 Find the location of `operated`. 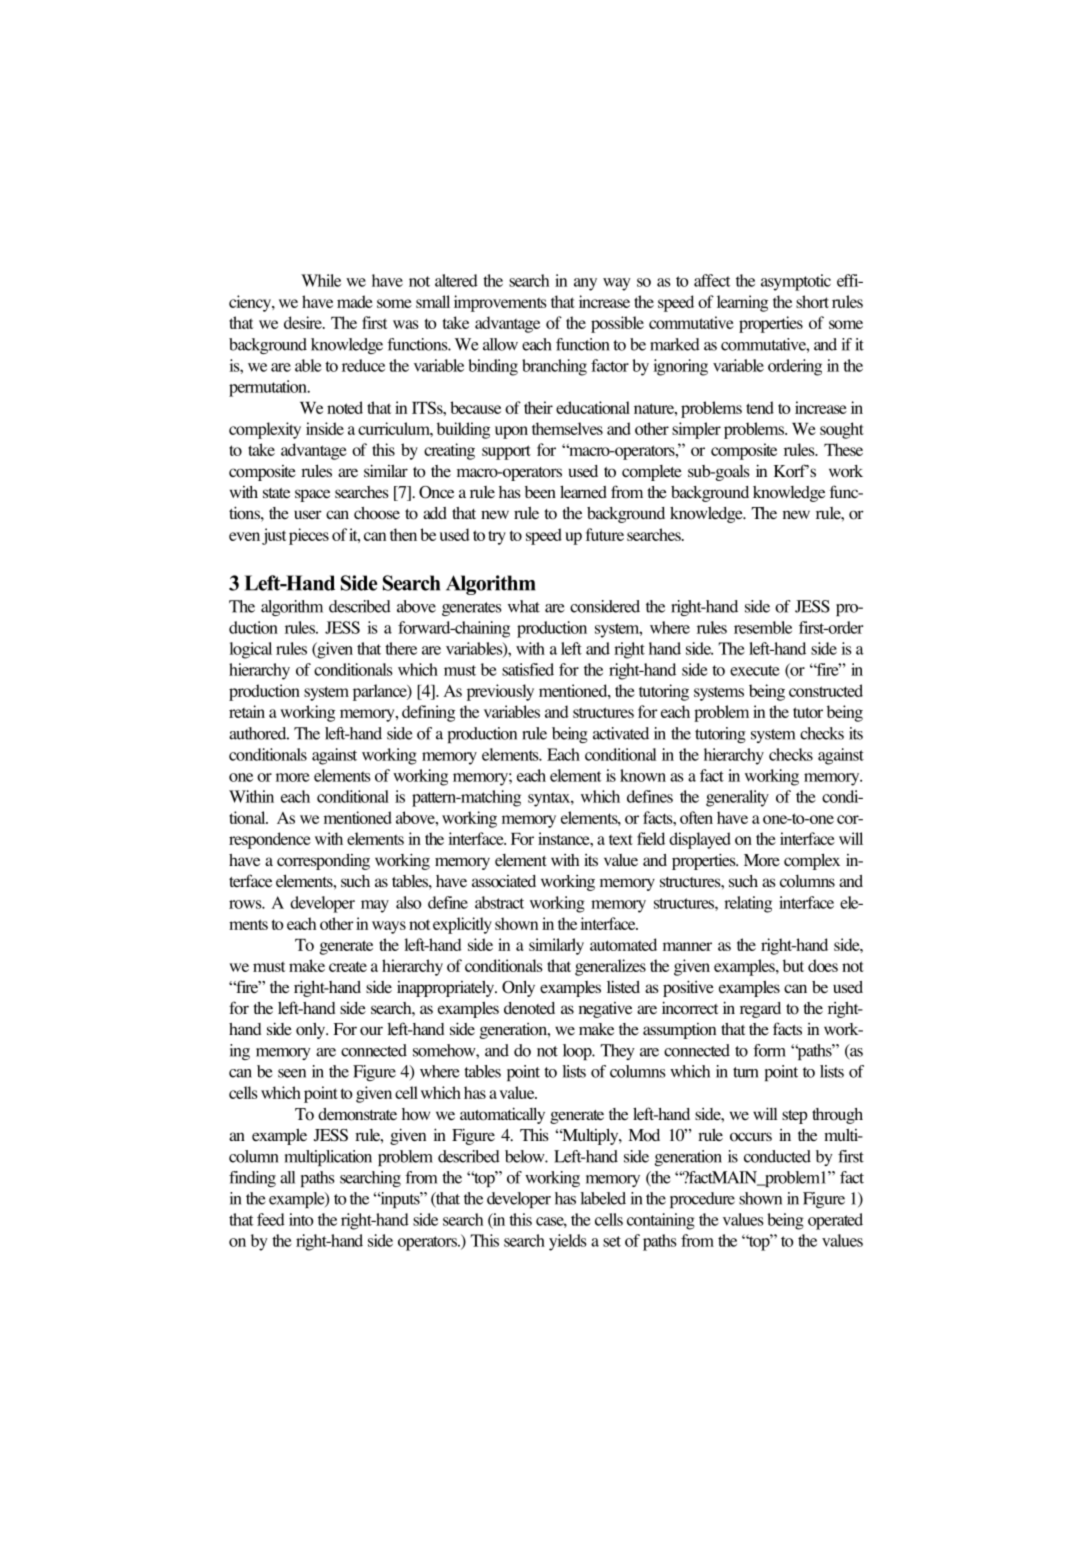

operated is located at coordinates (835, 1221).
